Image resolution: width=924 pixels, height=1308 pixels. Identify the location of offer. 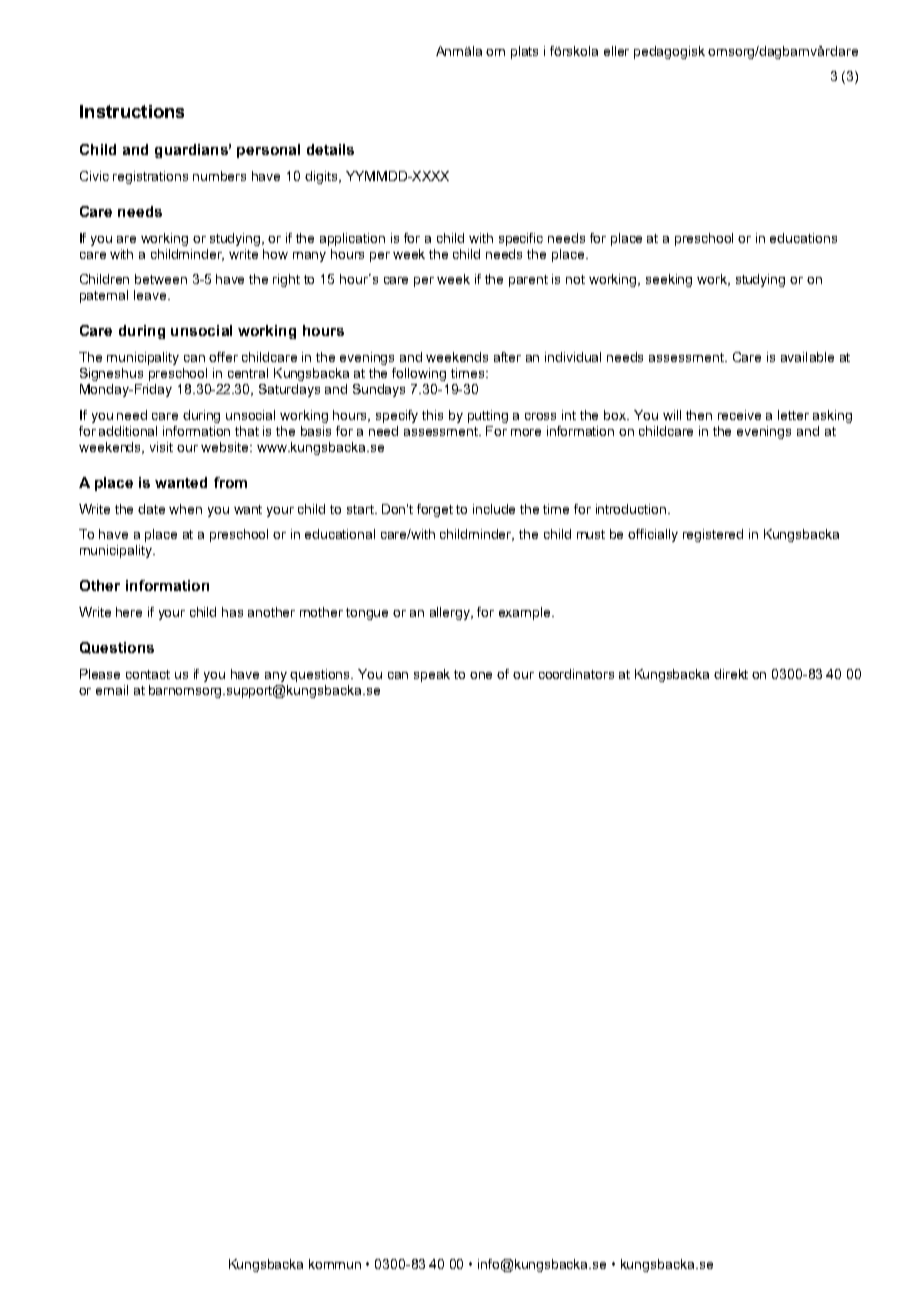
(223, 357).
